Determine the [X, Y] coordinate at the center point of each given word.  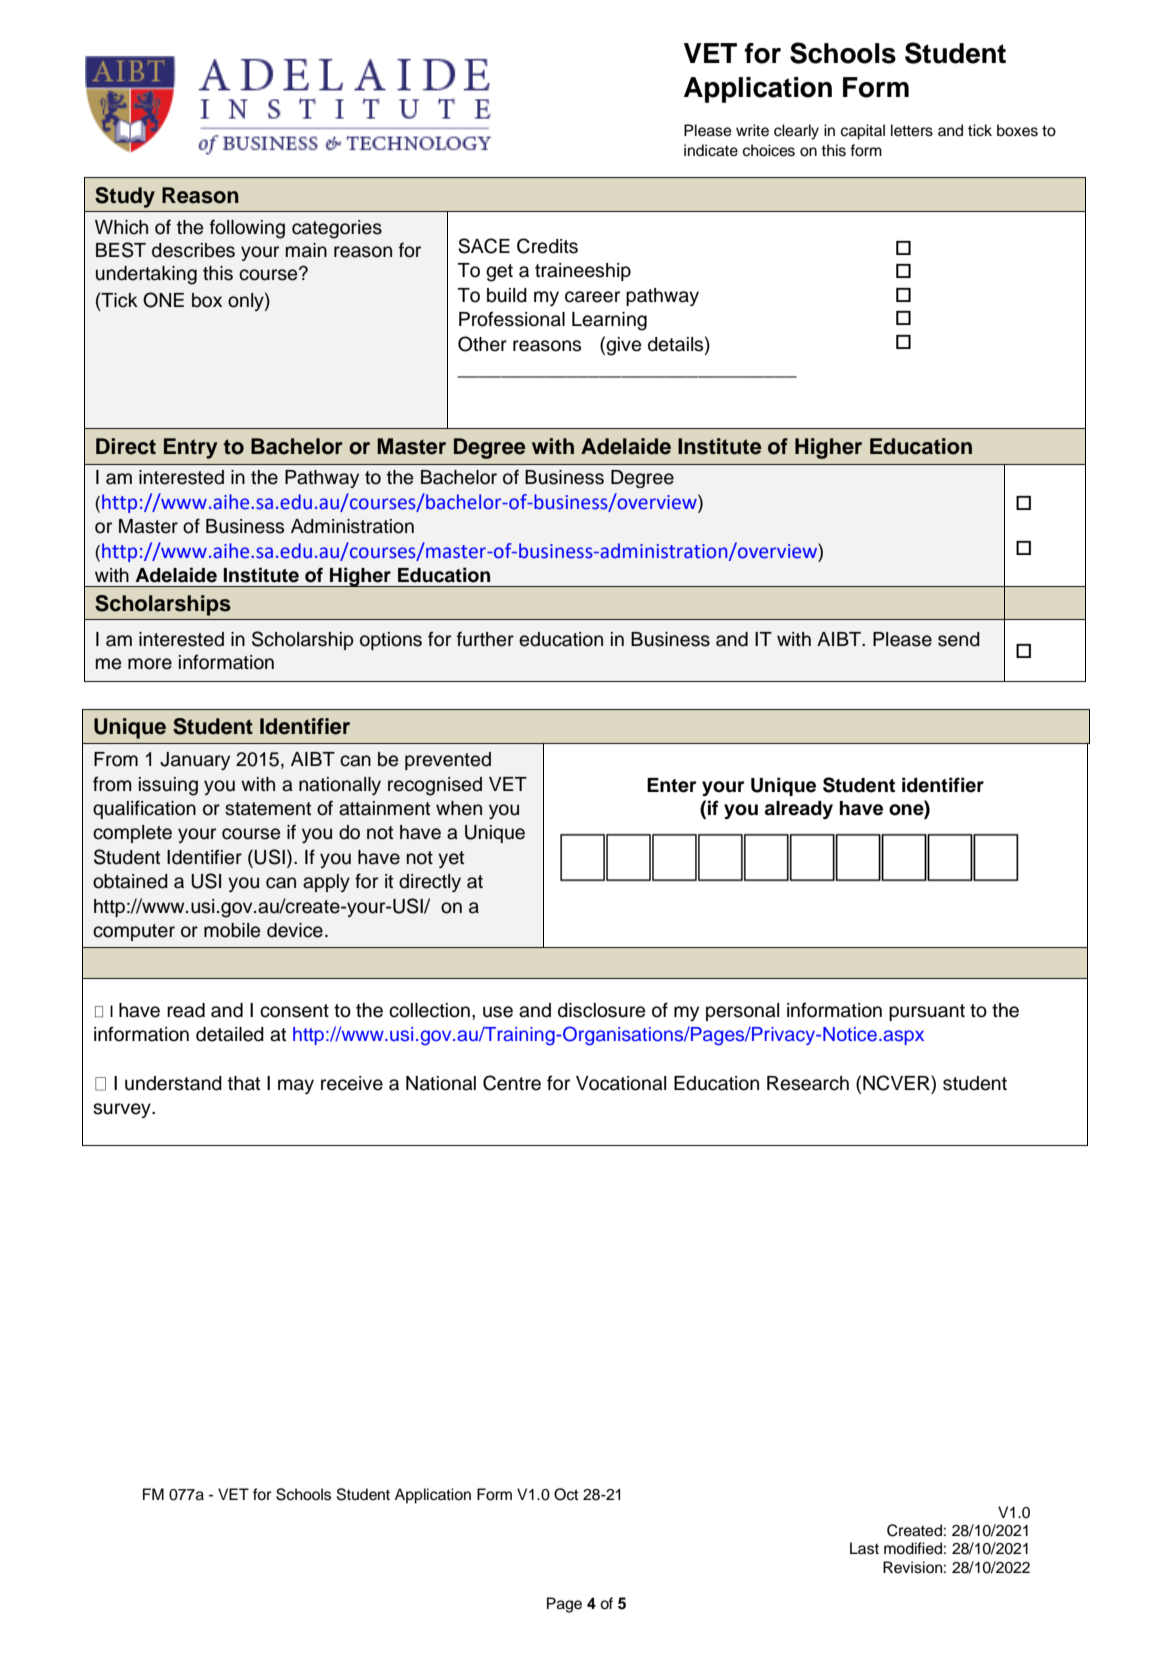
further [485, 639]
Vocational [621, 1083]
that [244, 1083]
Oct [566, 1494]
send [959, 639]
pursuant [927, 1012]
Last [864, 1548]
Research [808, 1083]
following [247, 229]
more [150, 664]
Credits [547, 246]
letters [912, 130]
